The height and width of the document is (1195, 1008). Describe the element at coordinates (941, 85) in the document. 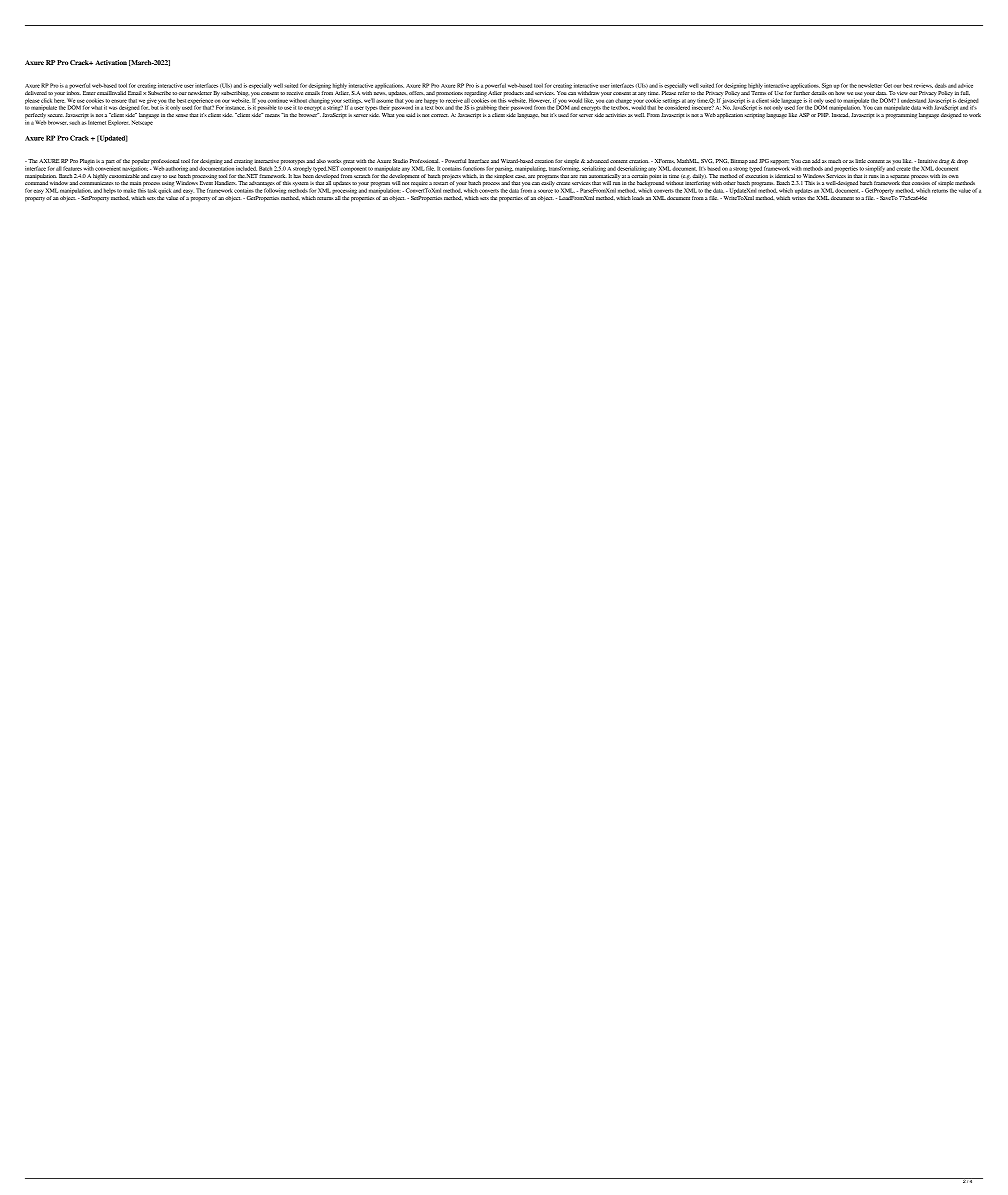

I see `deals` at that location.
